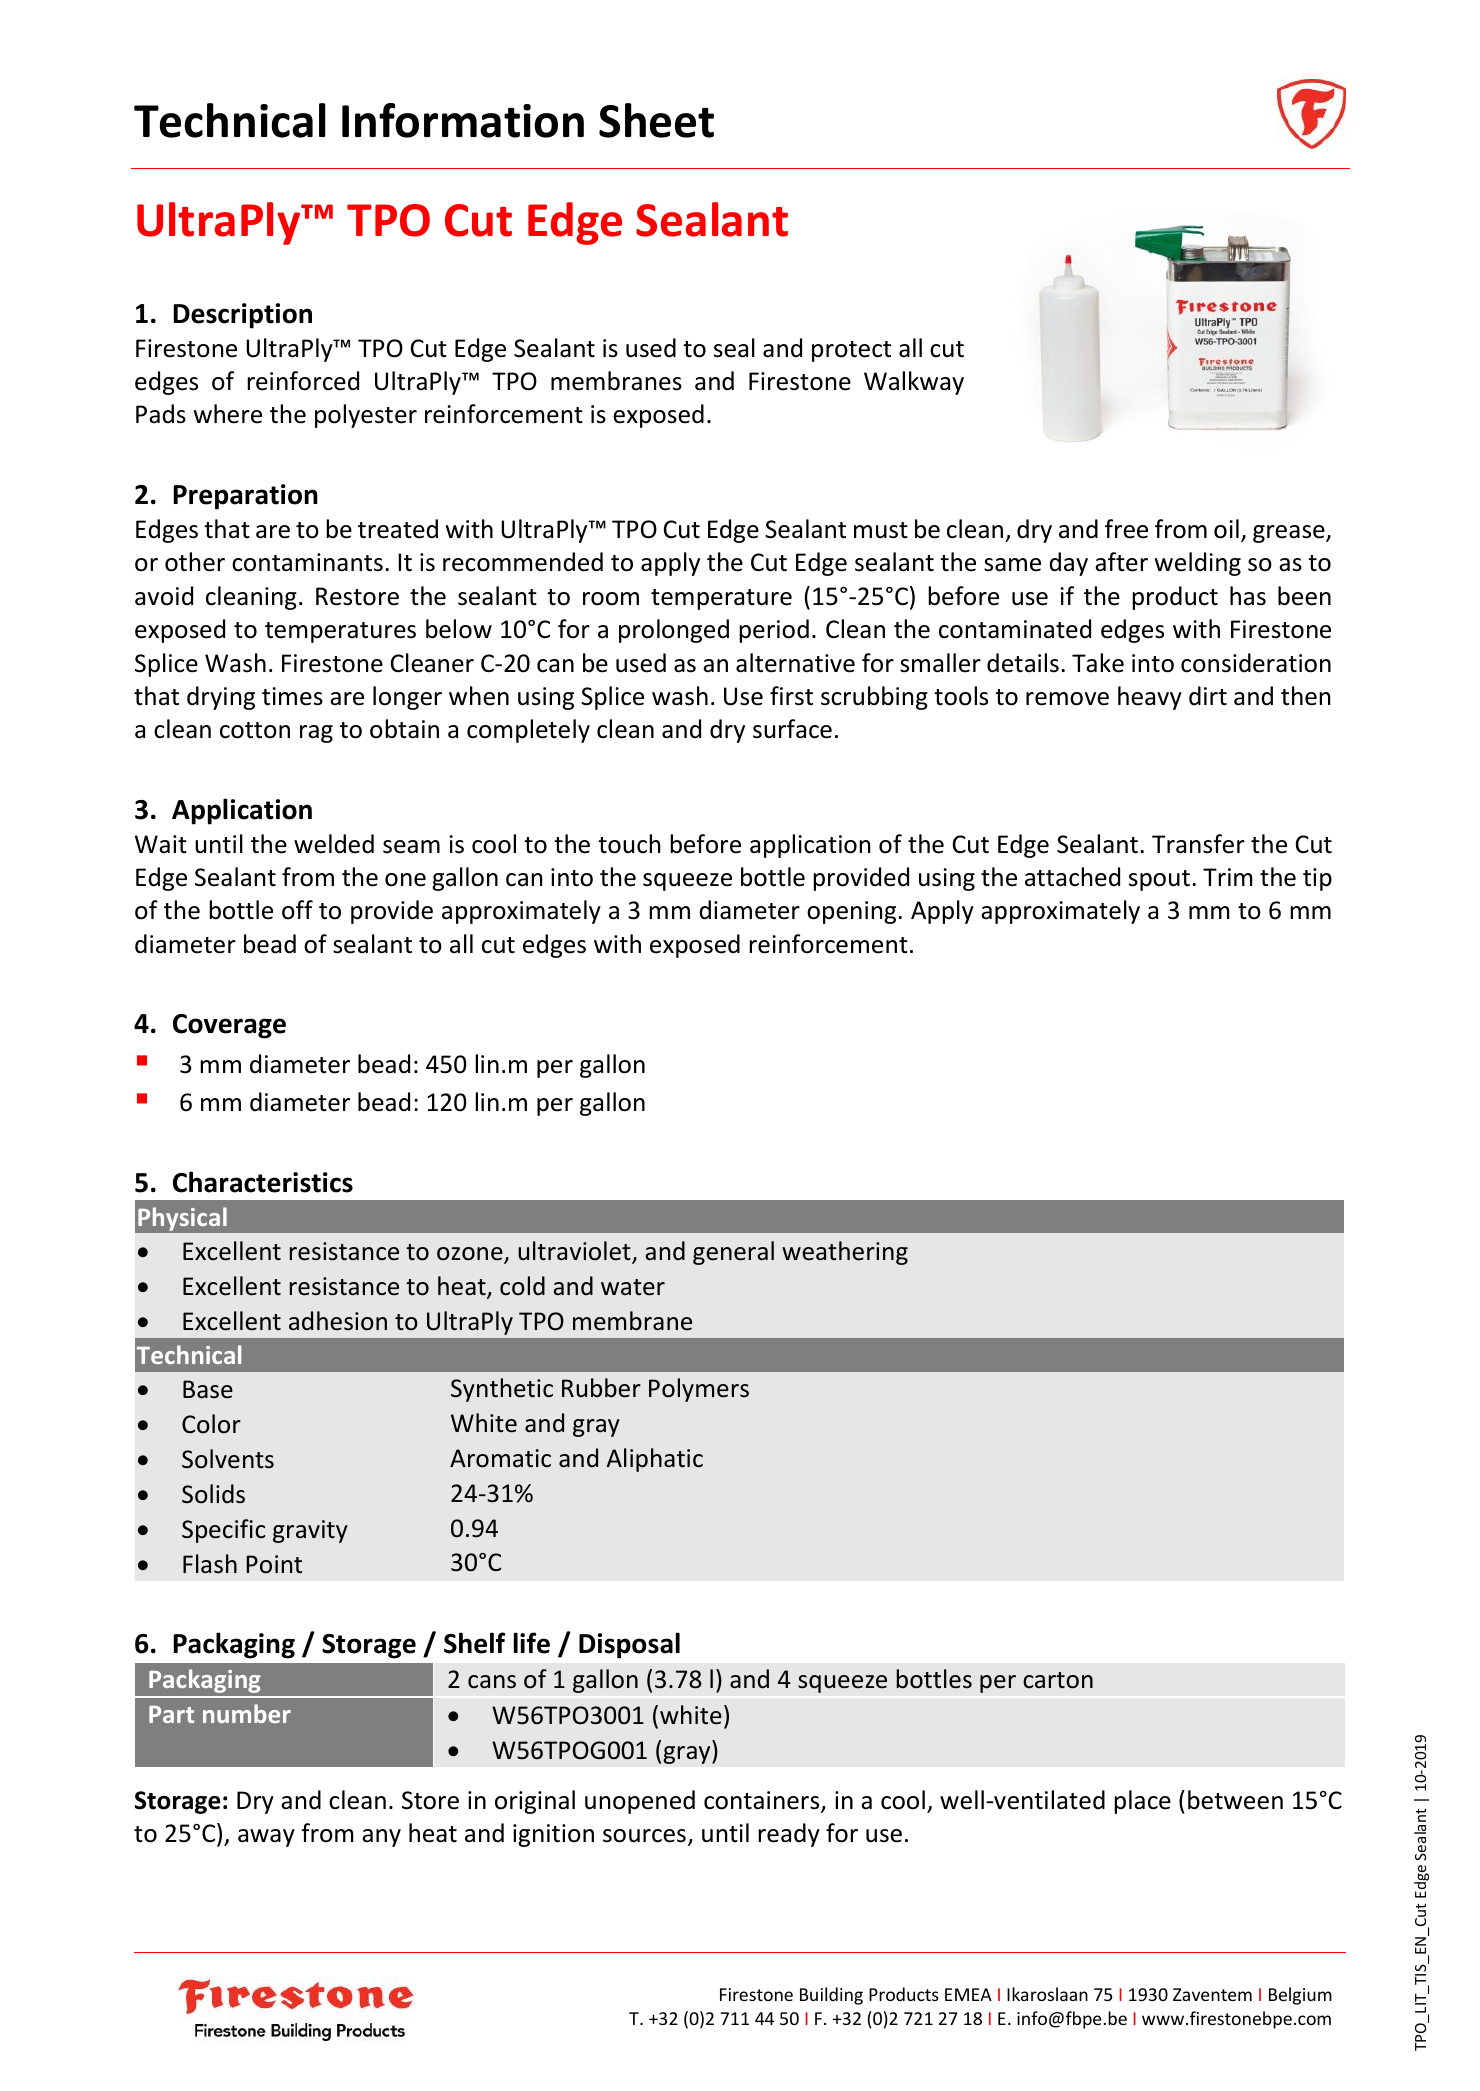  What do you see at coordinates (263, 1182) in the document?
I see `Characteristics` at bounding box center [263, 1182].
